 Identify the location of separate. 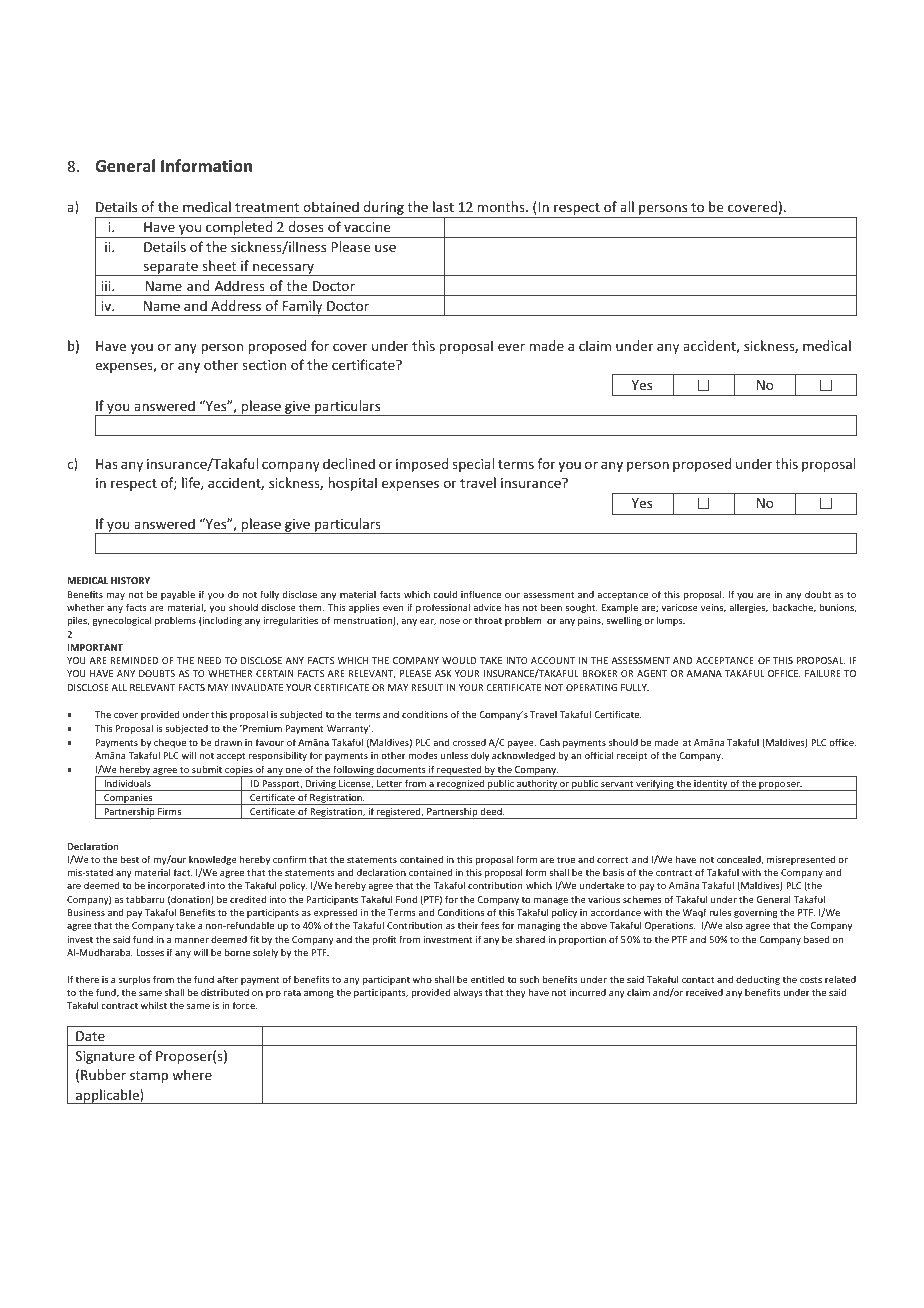
(171, 269).
